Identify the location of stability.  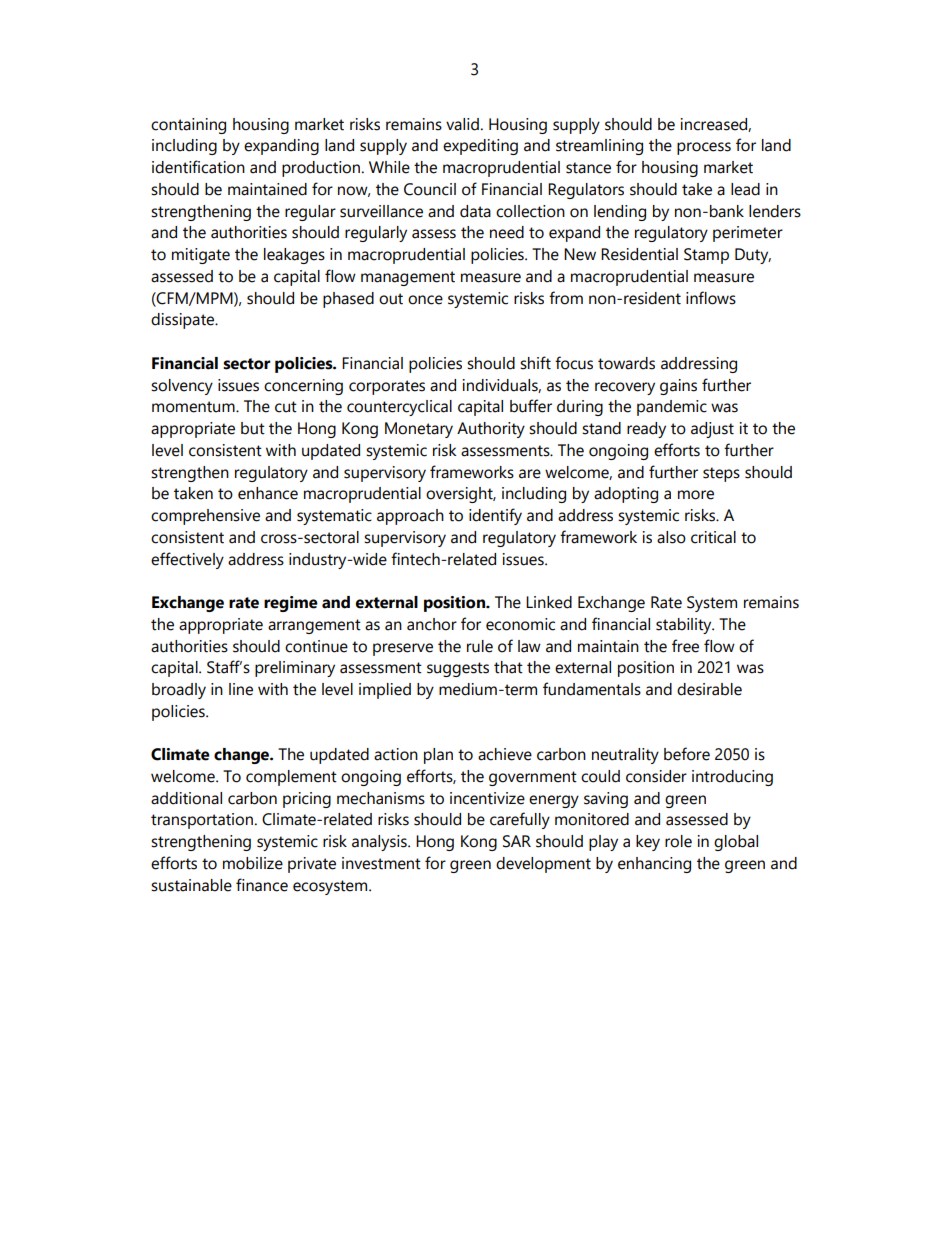
(685, 626).
